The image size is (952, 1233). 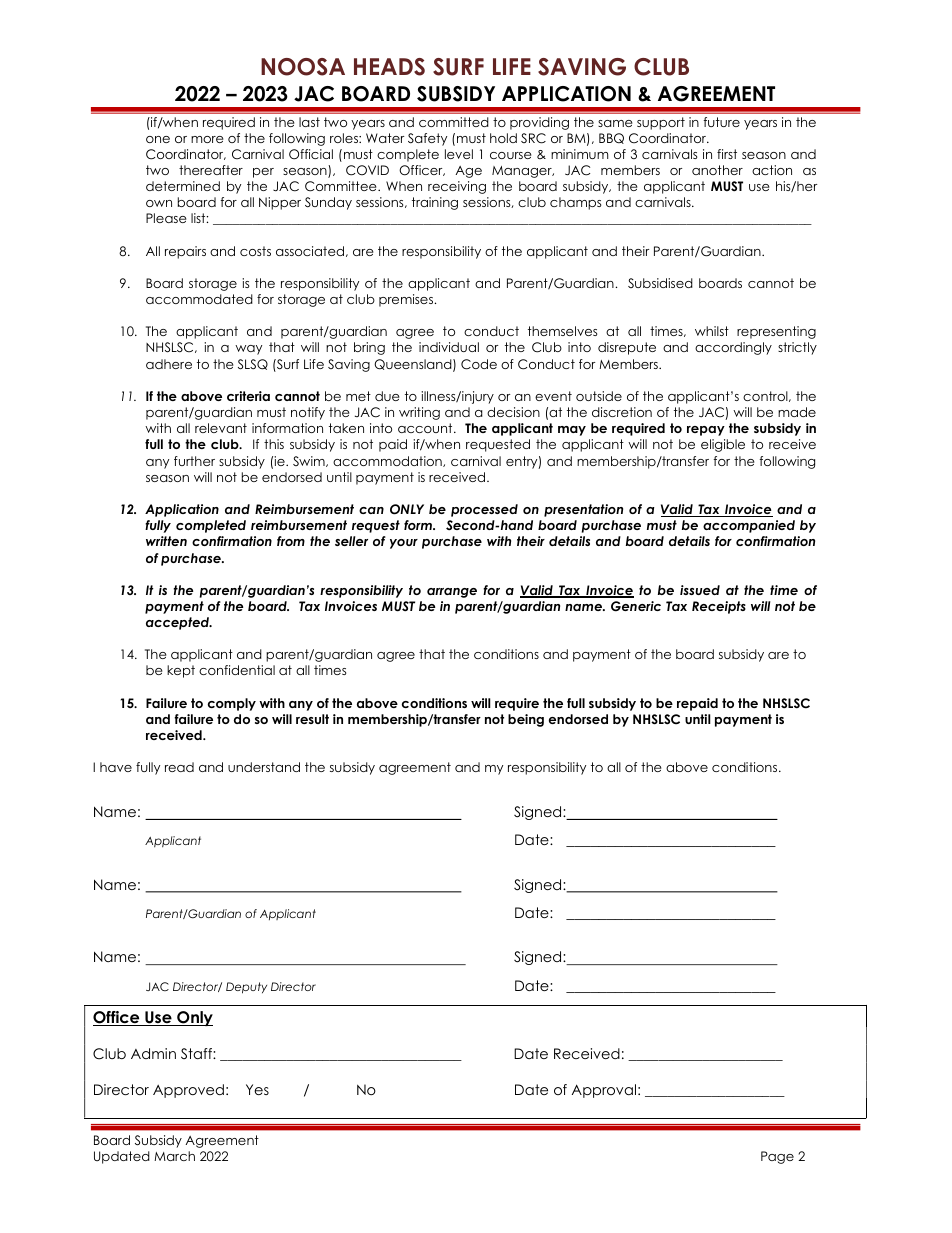 What do you see at coordinates (454, 122) in the screenshot?
I see `committed` at bounding box center [454, 122].
